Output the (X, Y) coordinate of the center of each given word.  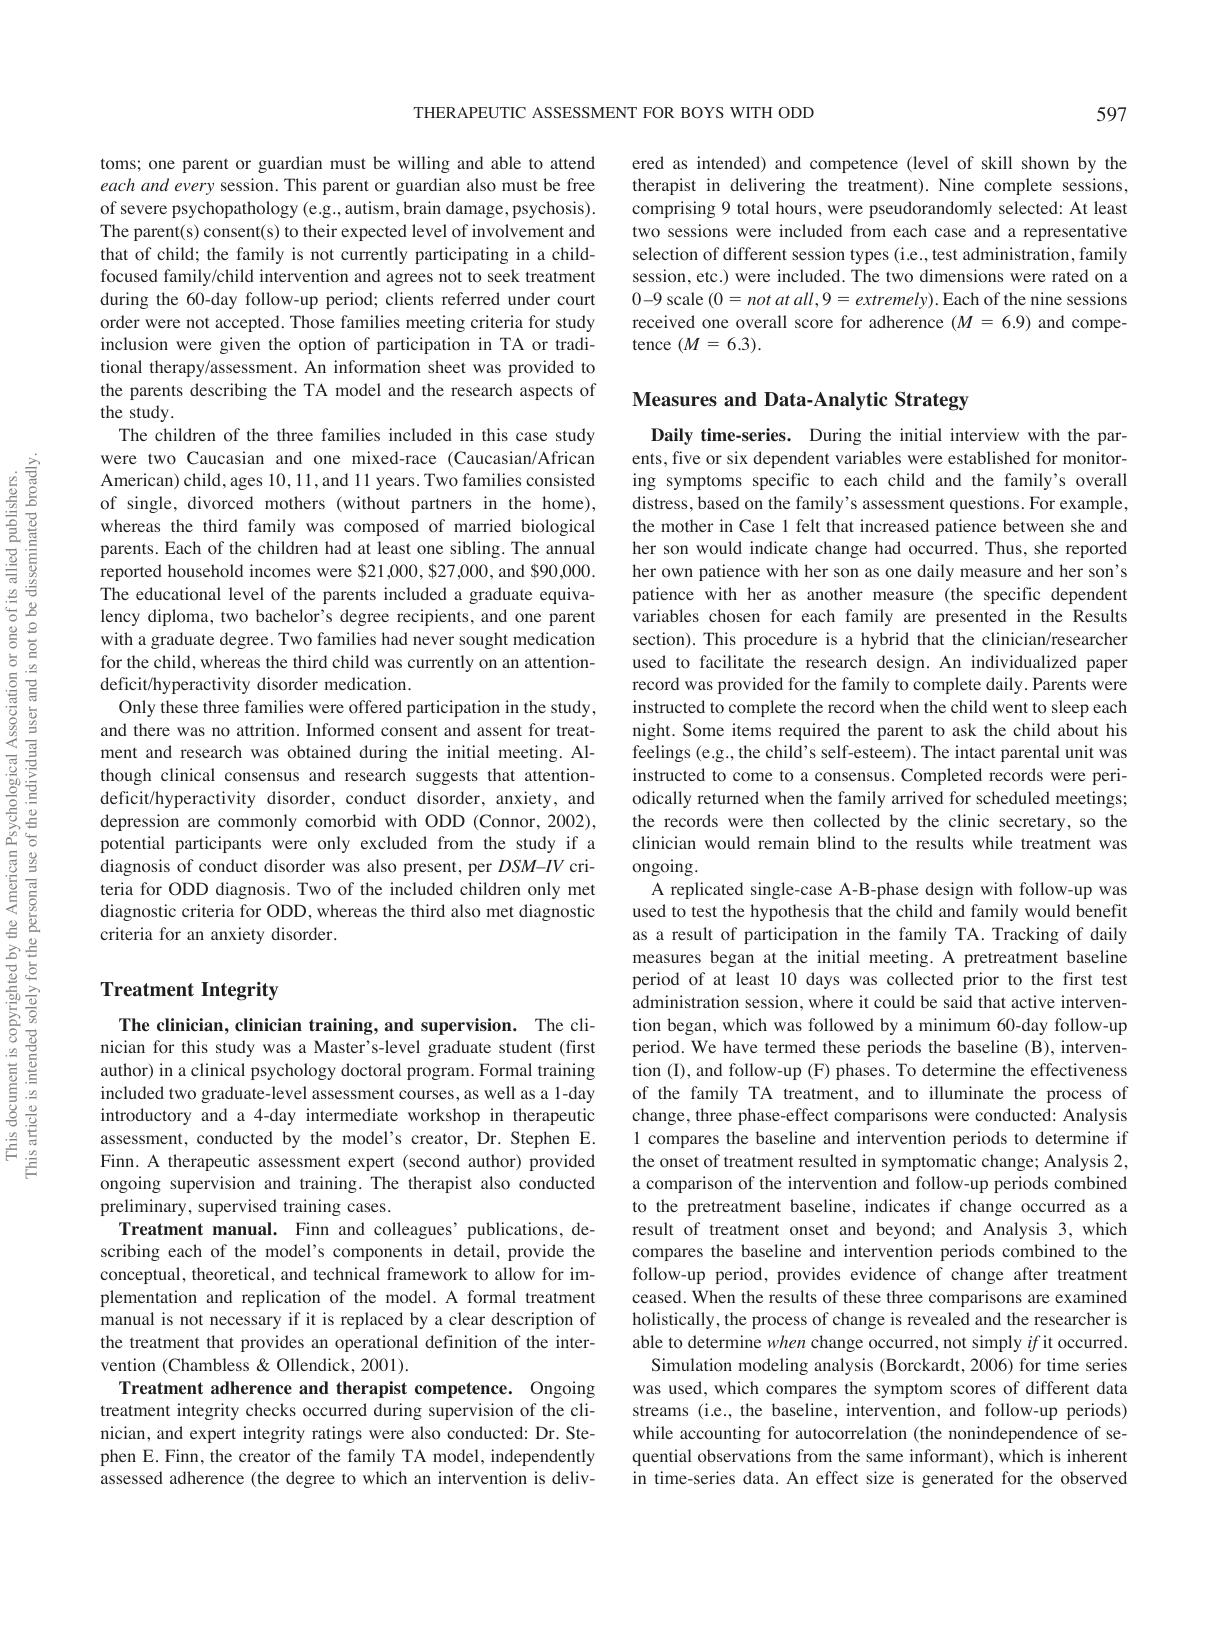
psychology (293, 1071)
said (958, 1001)
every (194, 189)
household (205, 571)
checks (271, 1409)
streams (660, 1410)
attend (572, 162)
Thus (1003, 547)
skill (997, 162)
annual (570, 547)
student (525, 1046)
